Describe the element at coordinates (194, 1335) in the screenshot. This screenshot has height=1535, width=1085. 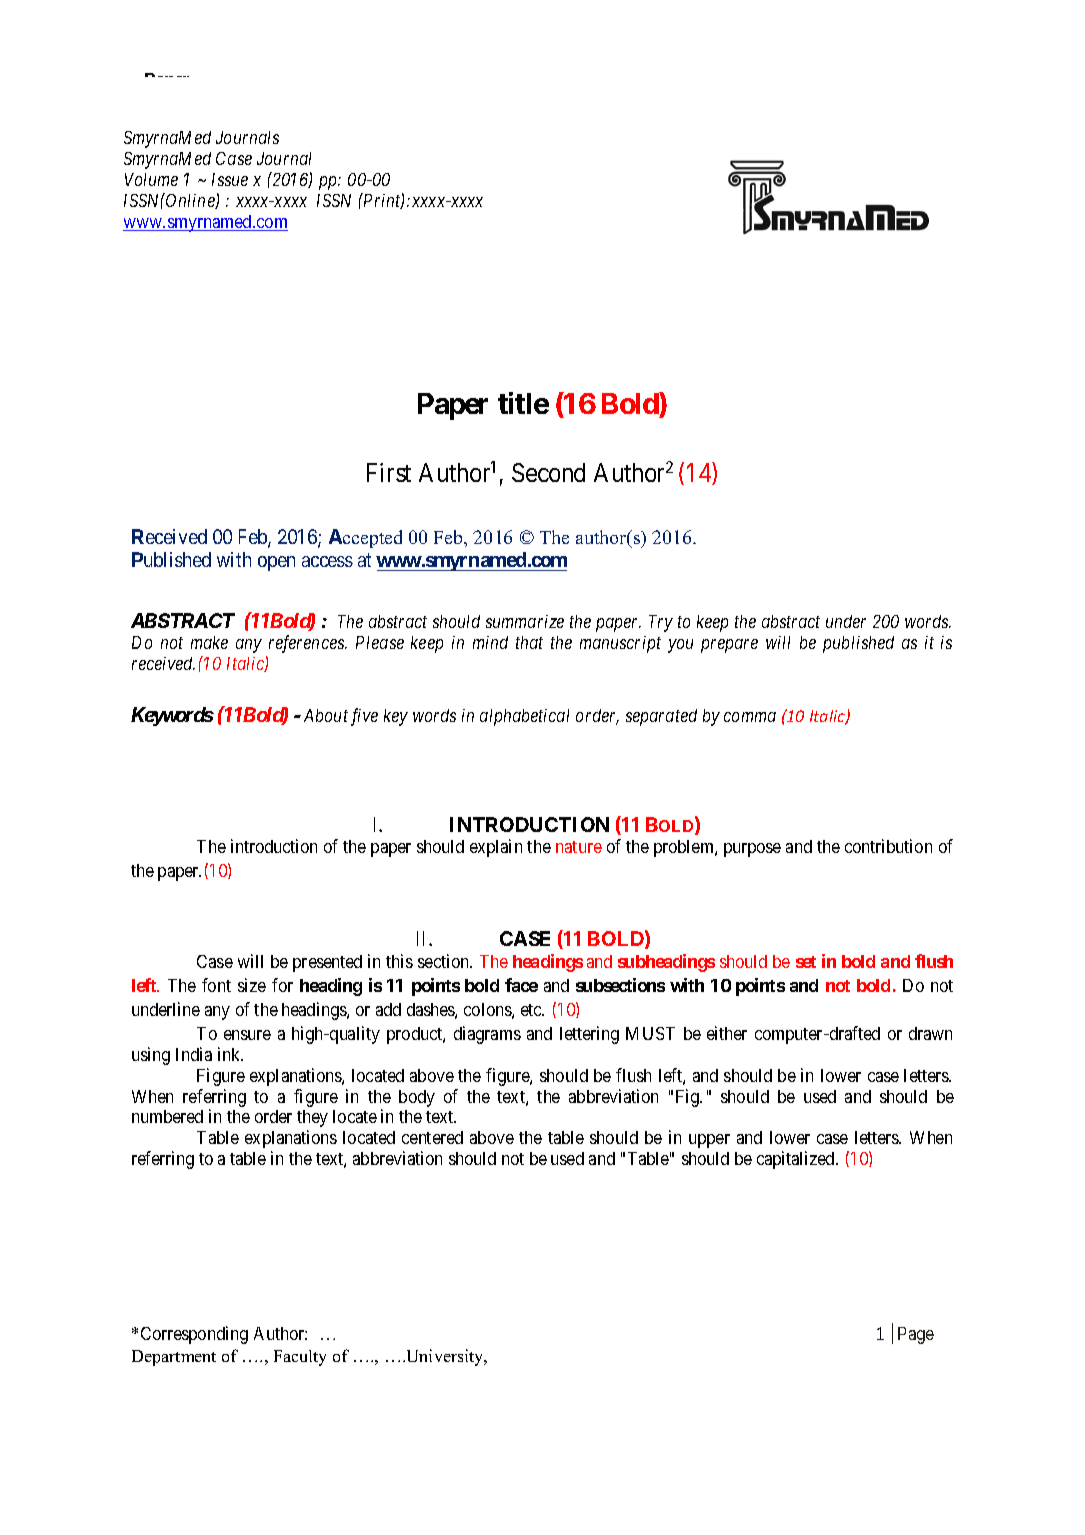
I see `Corresponding` at that location.
